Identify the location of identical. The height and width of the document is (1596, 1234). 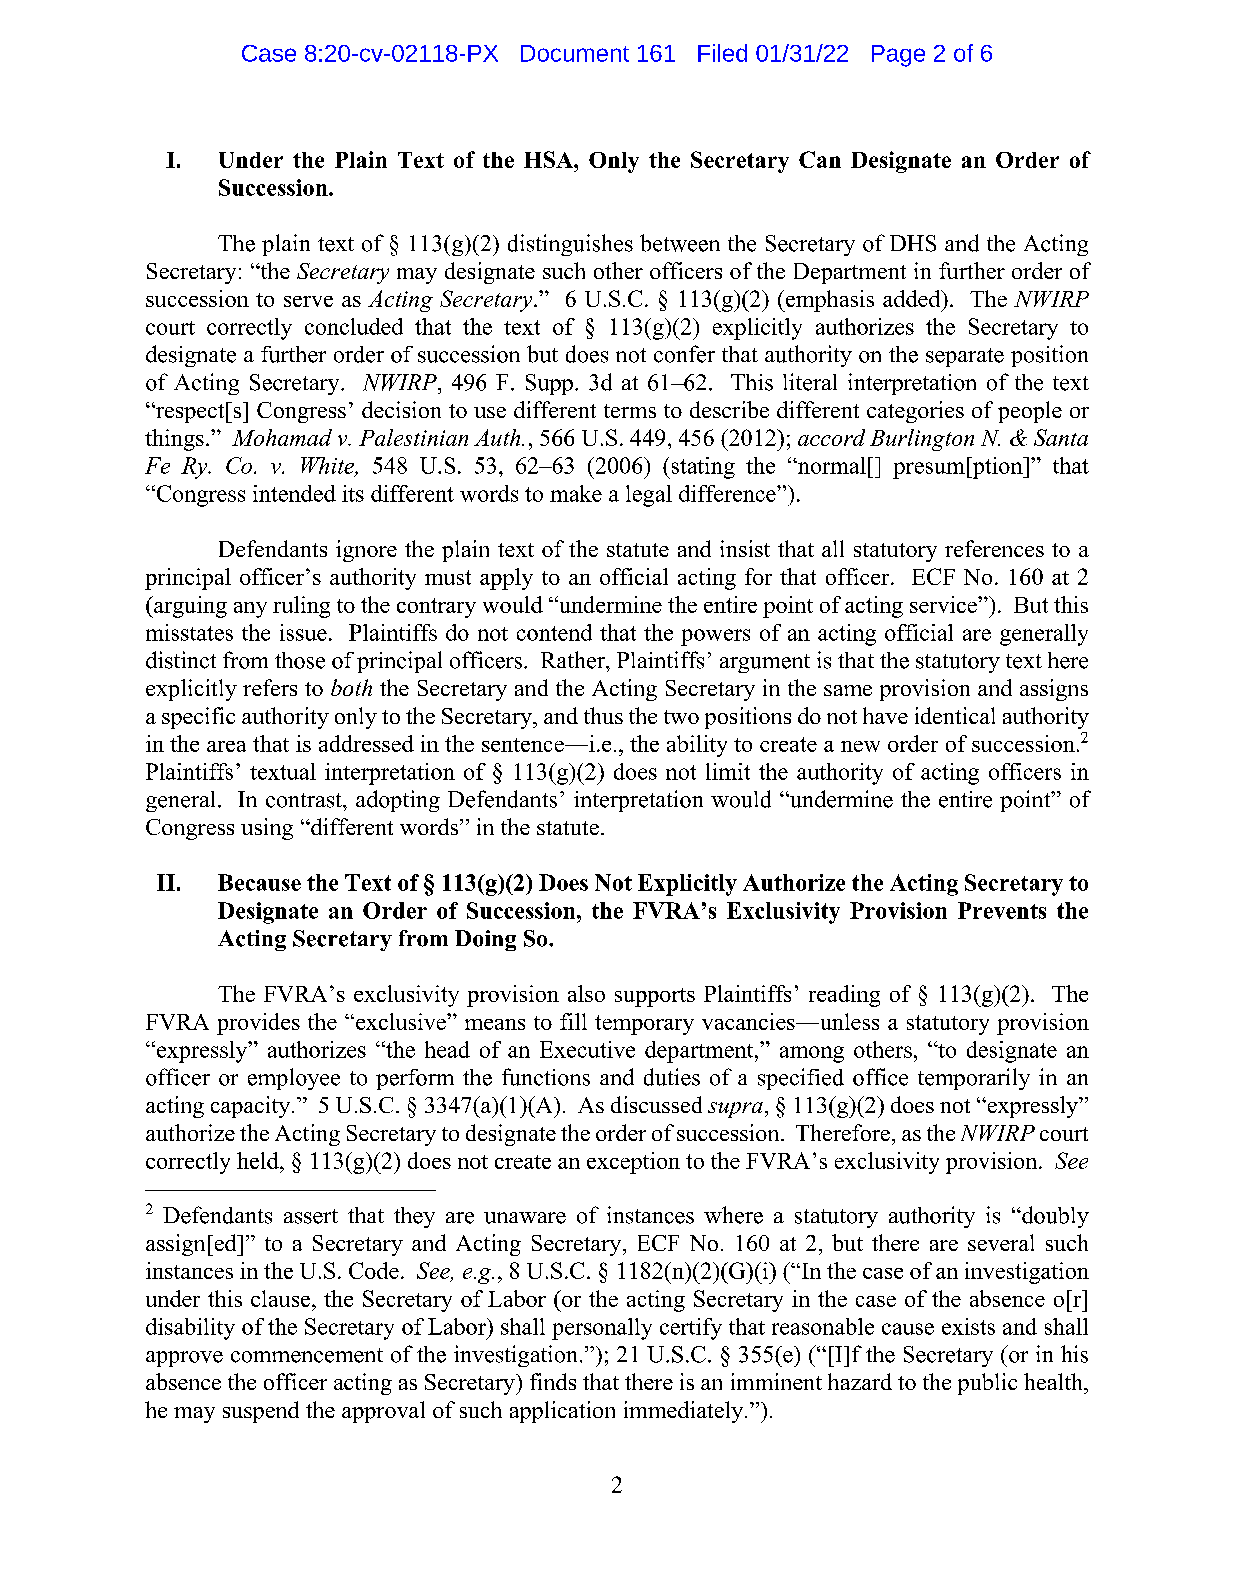
(955, 715).
